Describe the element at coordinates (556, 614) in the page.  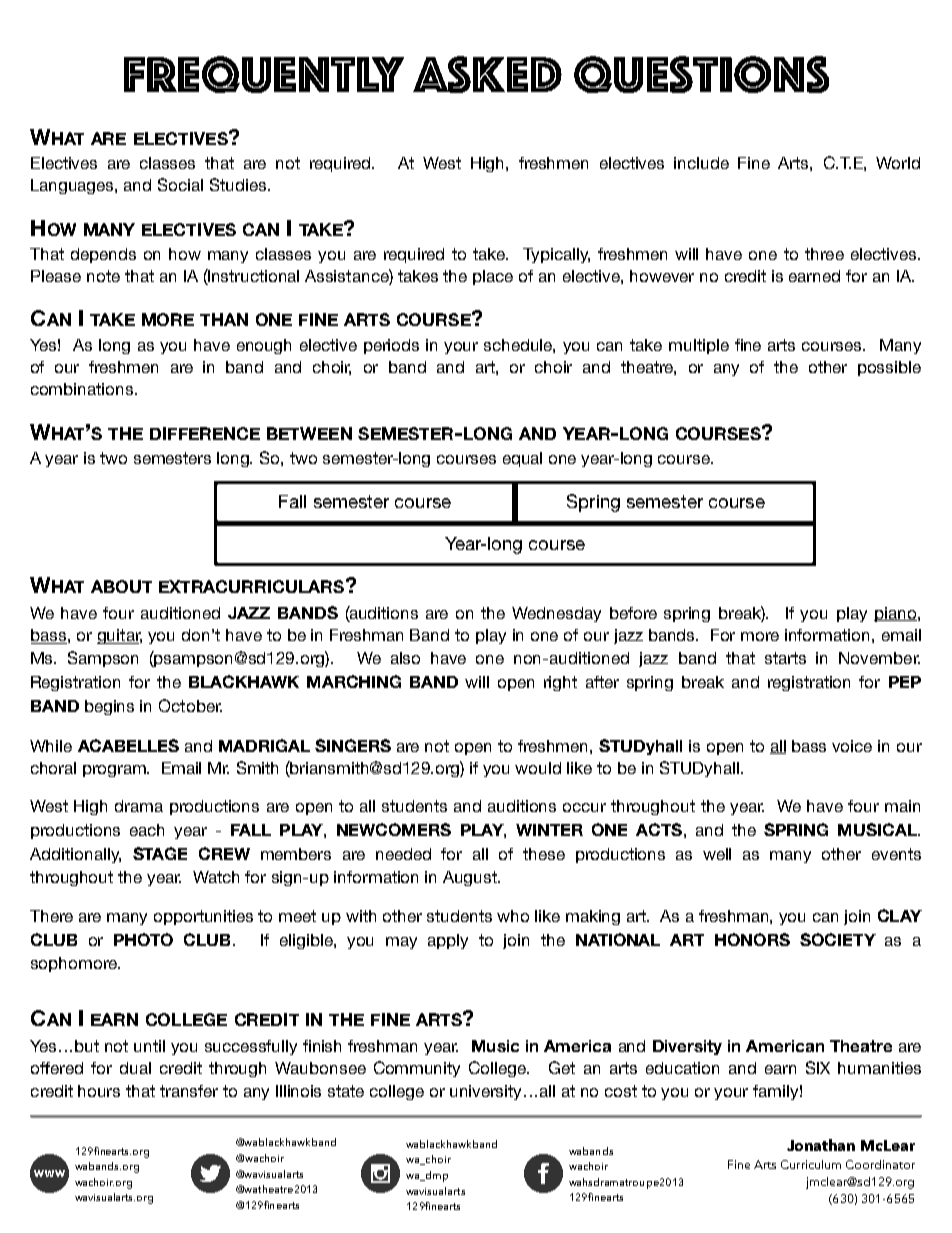
I see `Wednesday` at that location.
